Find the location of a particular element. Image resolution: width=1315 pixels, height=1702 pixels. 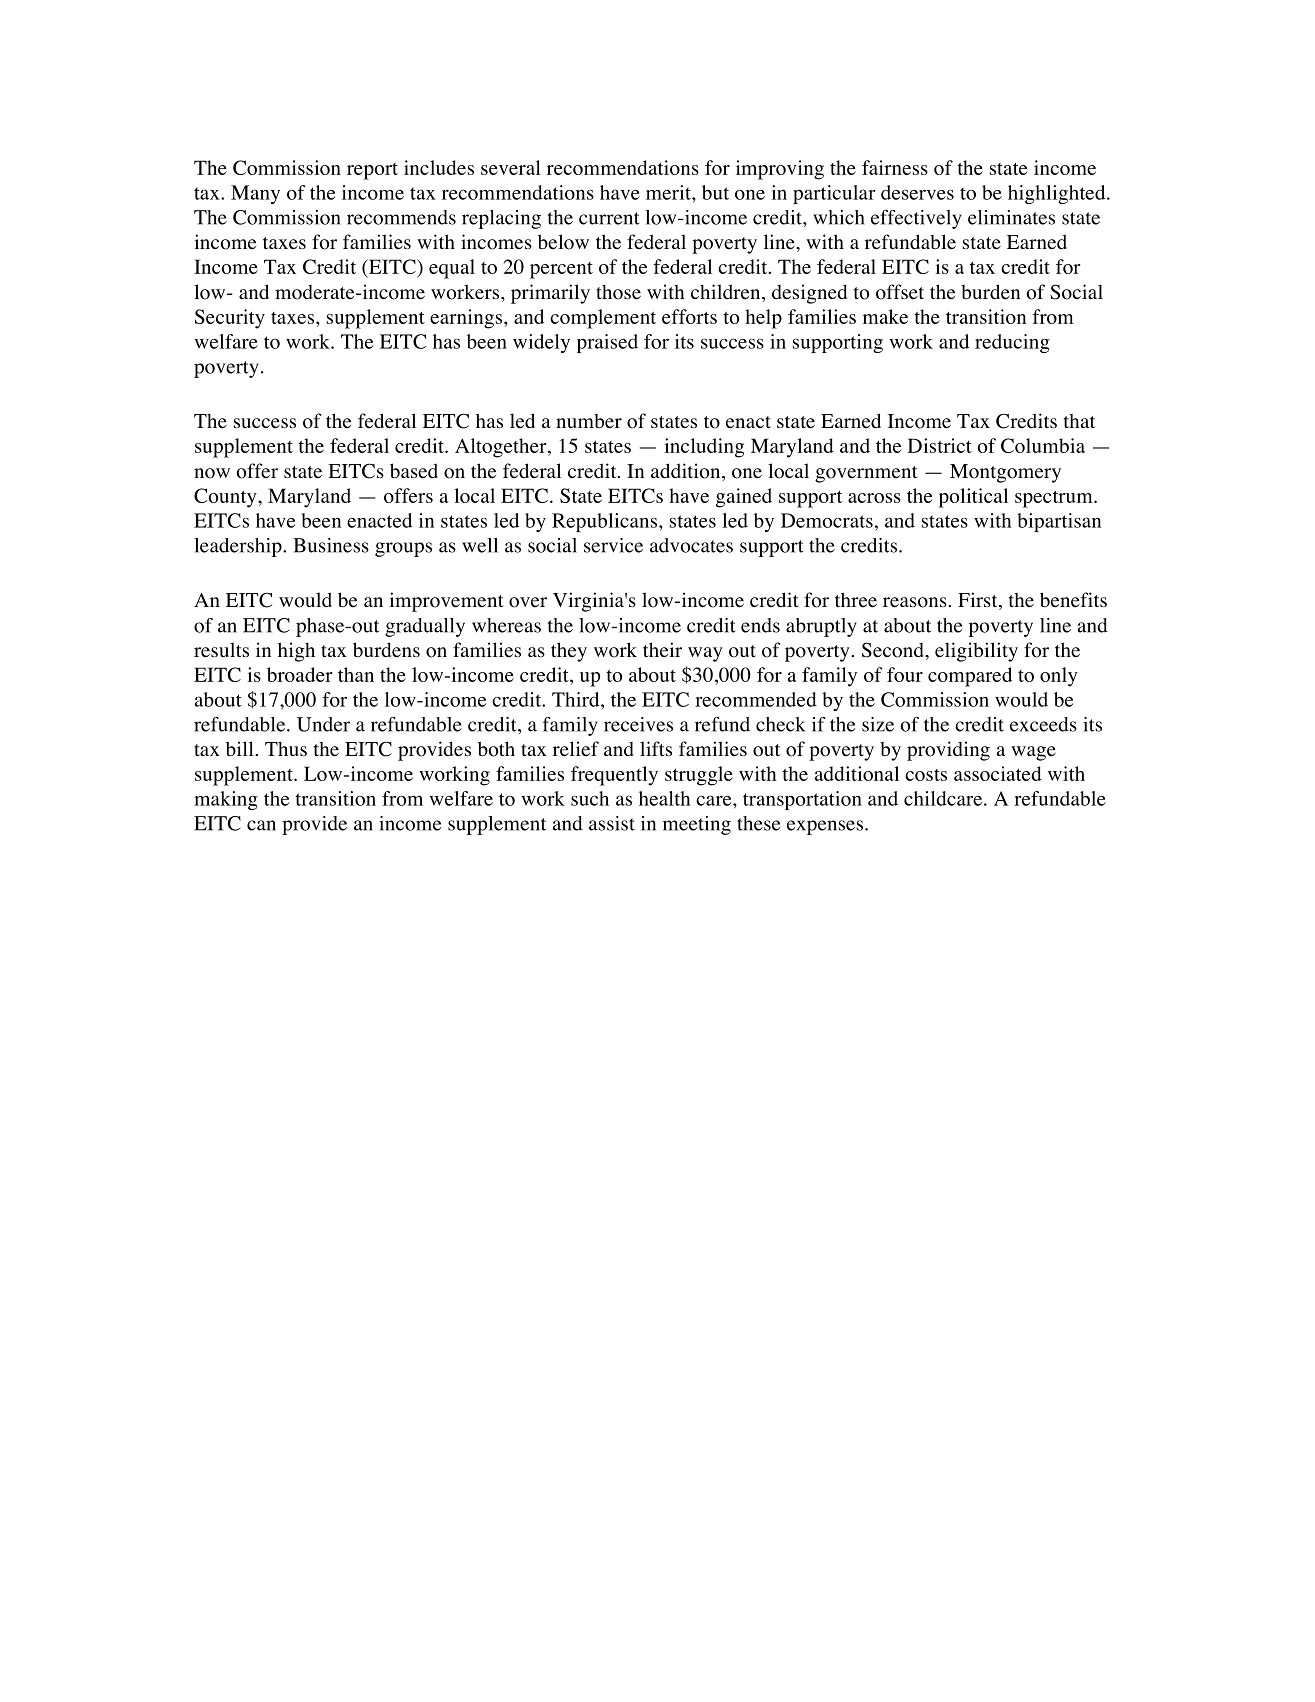

making is located at coordinates (226, 800).
